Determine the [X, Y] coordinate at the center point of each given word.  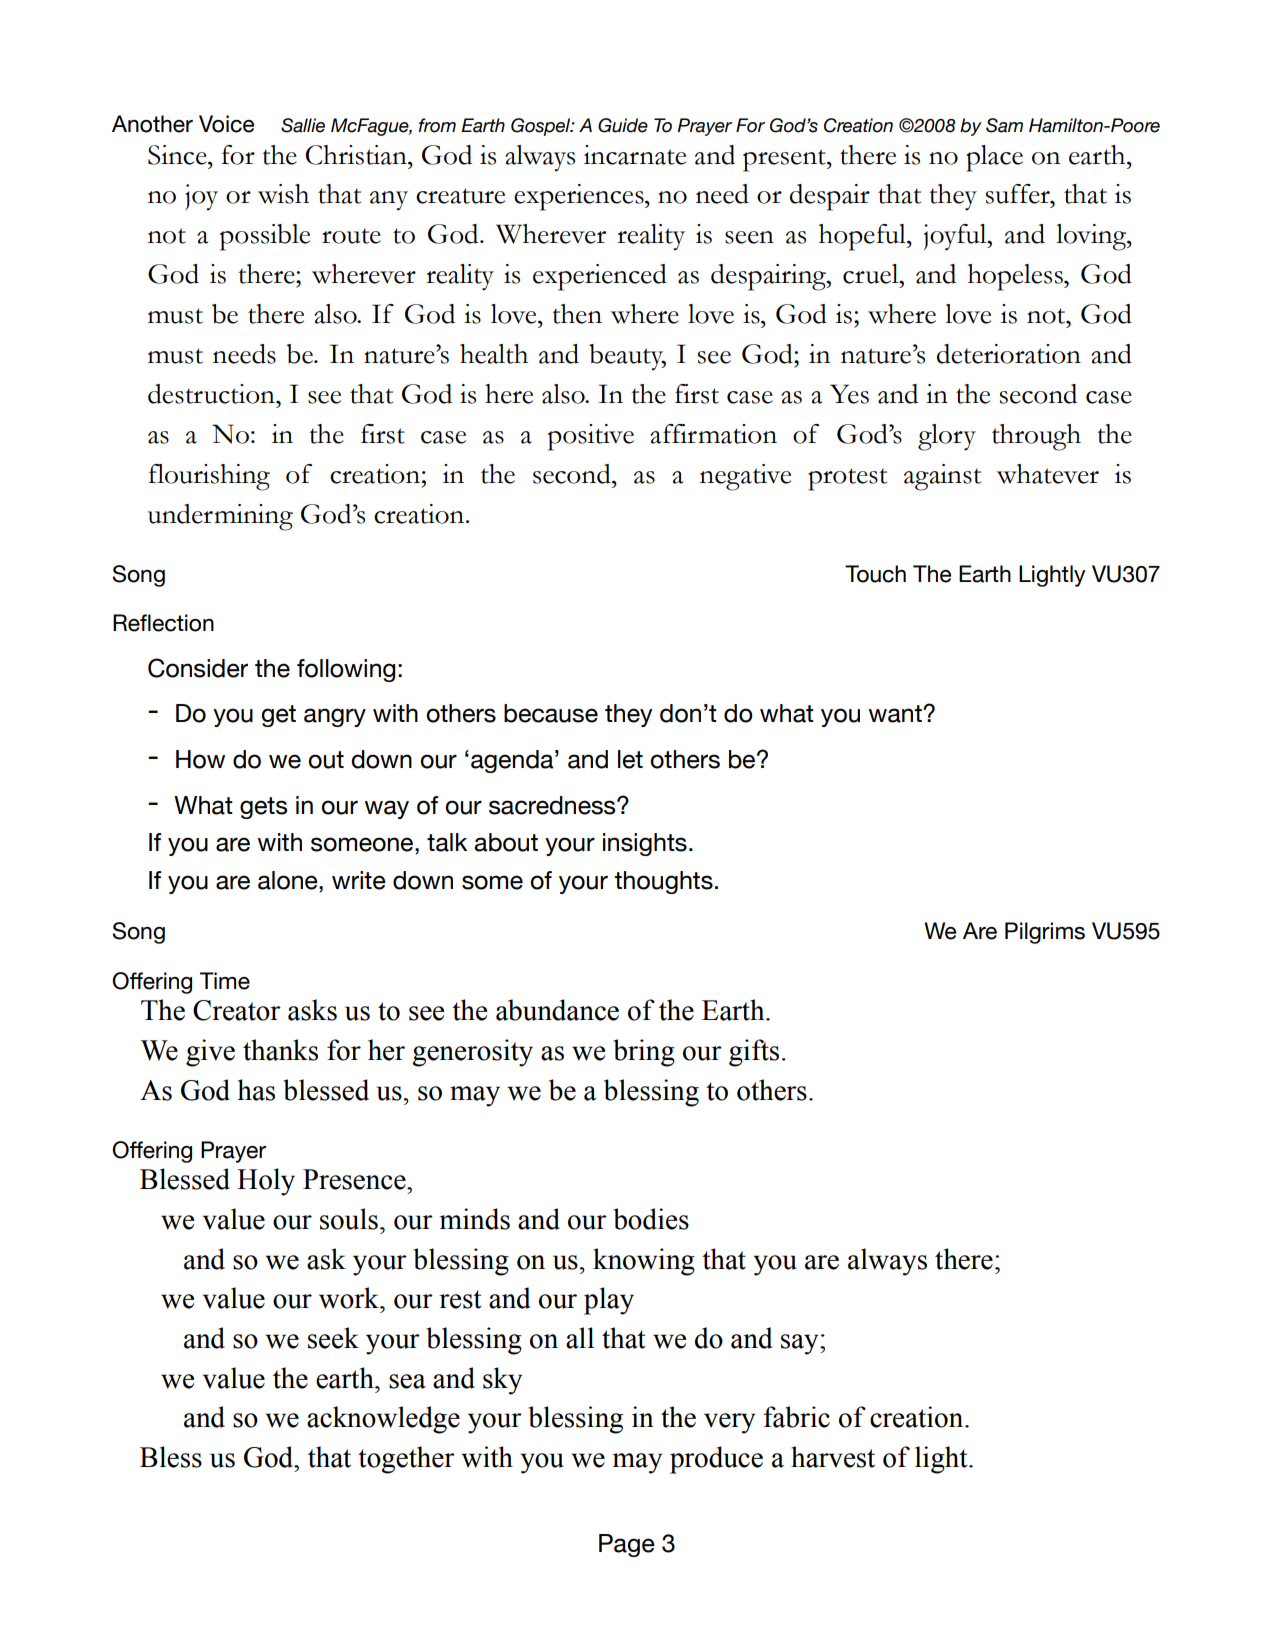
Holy [266, 1182]
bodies [651, 1219]
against [942, 477]
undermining [220, 517]
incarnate [635, 155]
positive [591, 437]
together [406, 1460]
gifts [754, 1053]
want [896, 714]
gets [263, 808]
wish [283, 194]
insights [645, 844]
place [994, 158]
